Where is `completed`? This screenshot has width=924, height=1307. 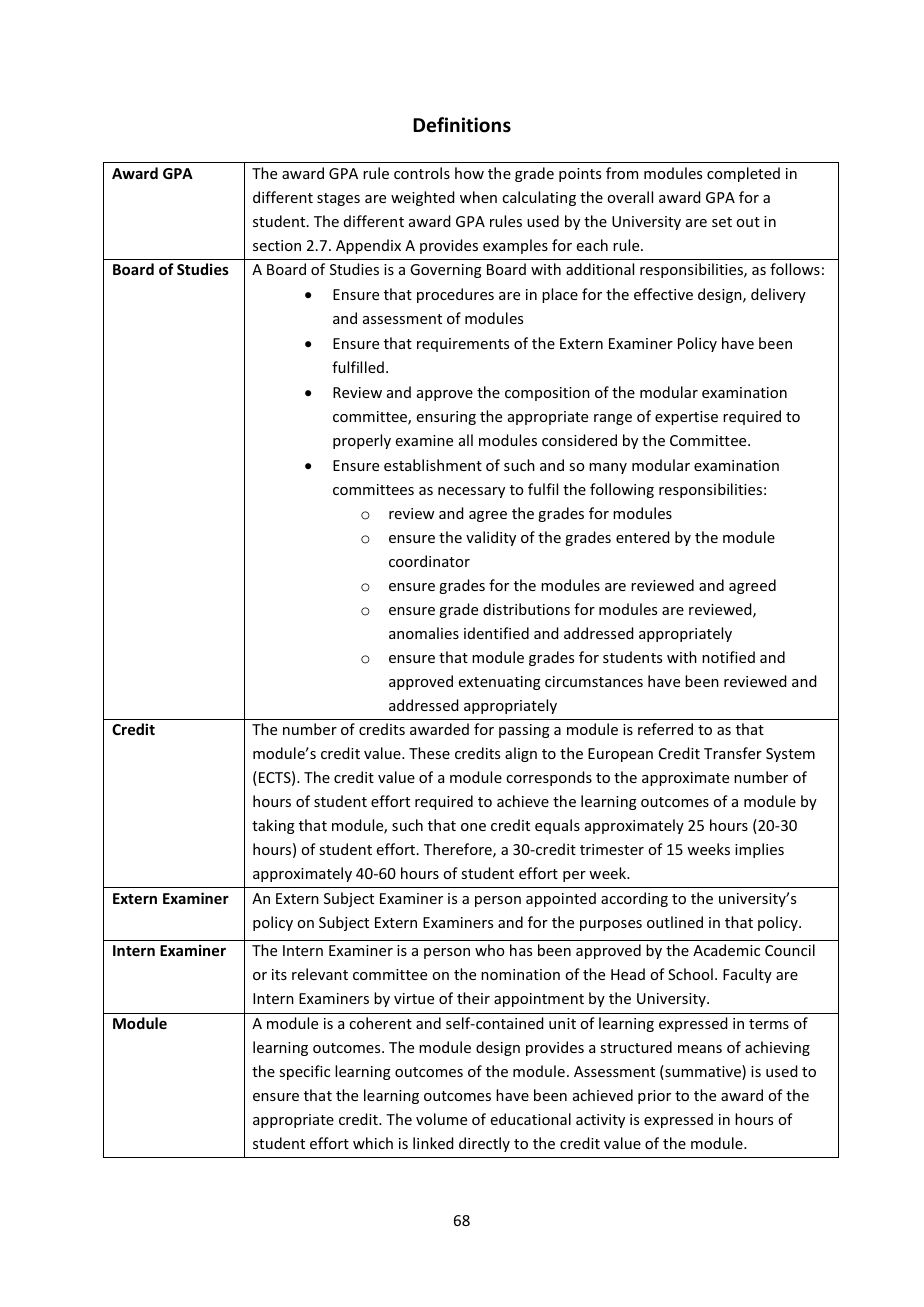 completed is located at coordinates (743, 174).
